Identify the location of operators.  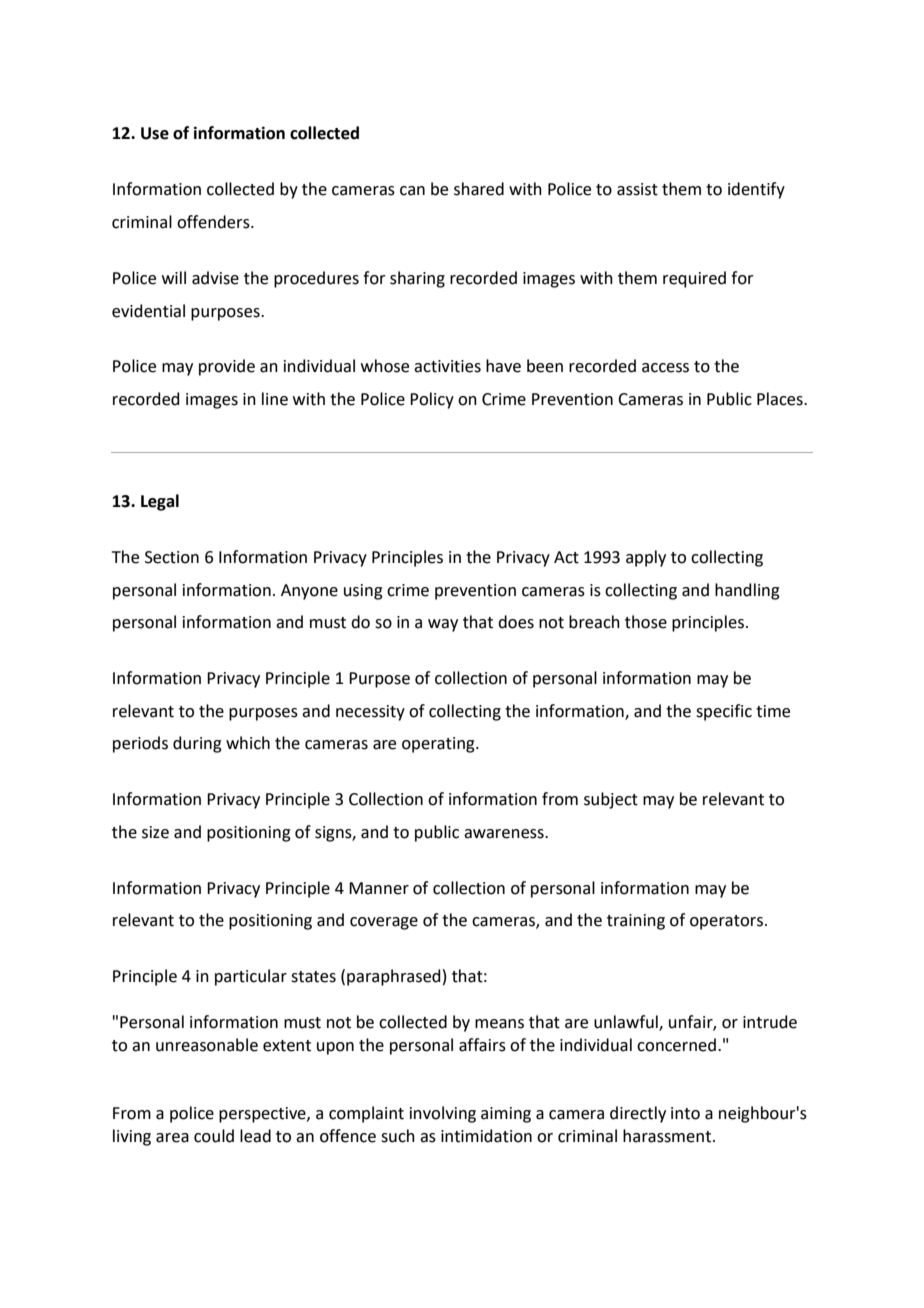
(726, 922).
